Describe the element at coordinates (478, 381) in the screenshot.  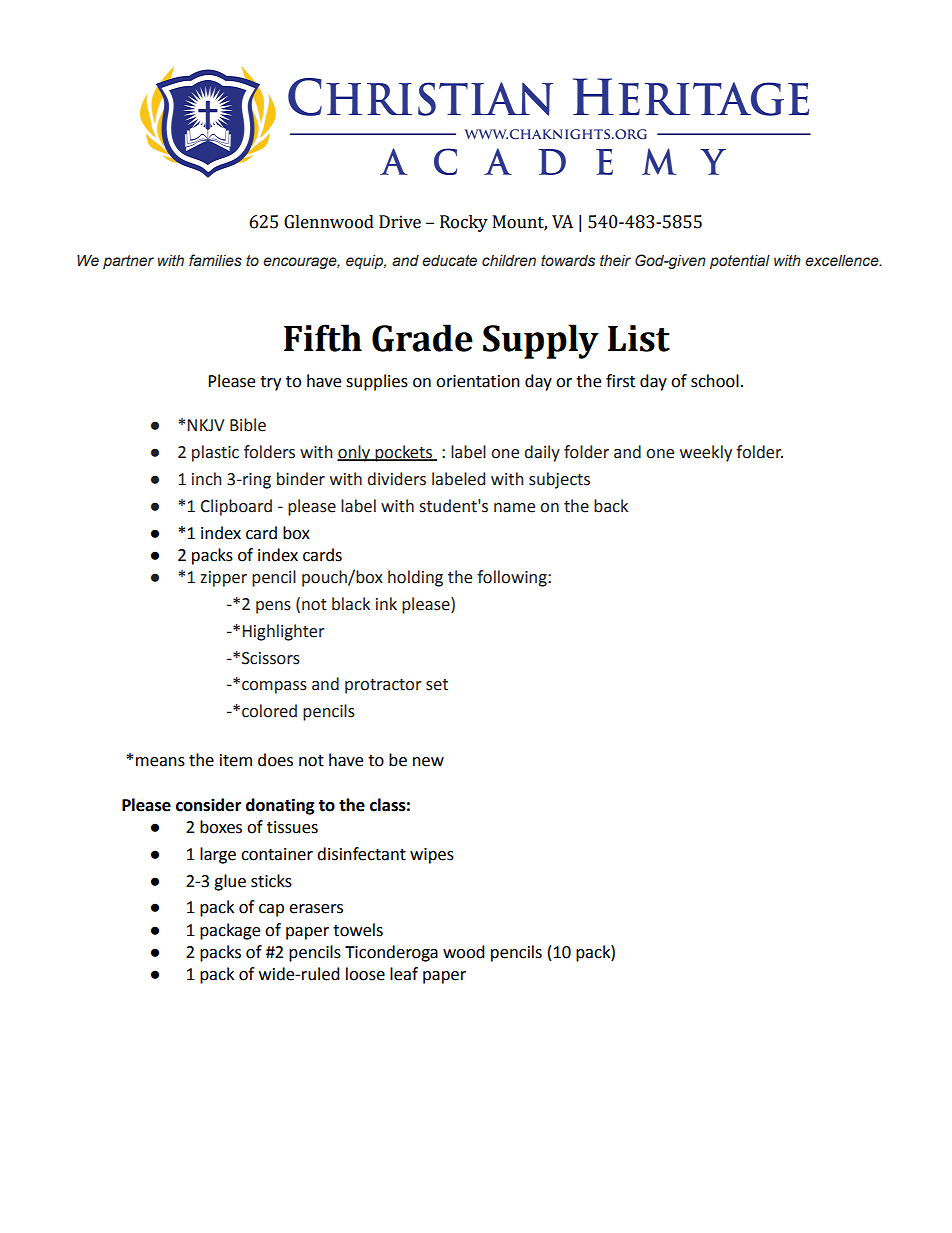
I see `orientation` at that location.
